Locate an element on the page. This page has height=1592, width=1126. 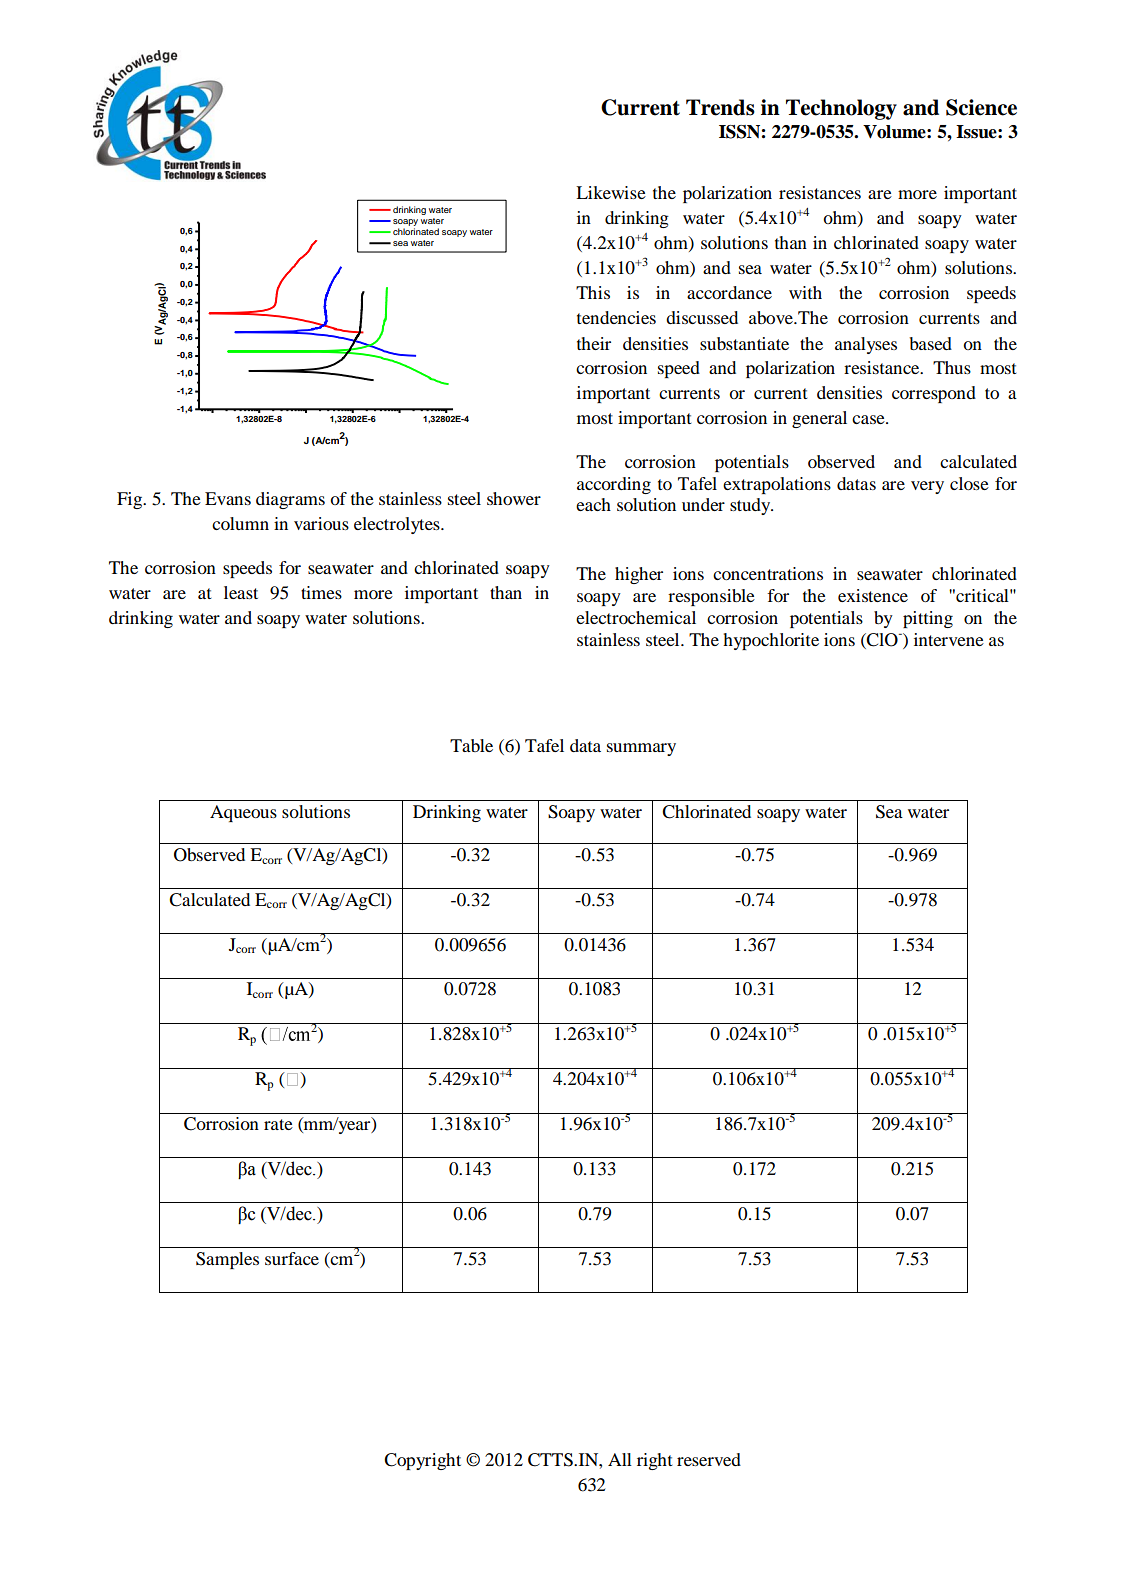
intervene is located at coordinates (949, 639).
